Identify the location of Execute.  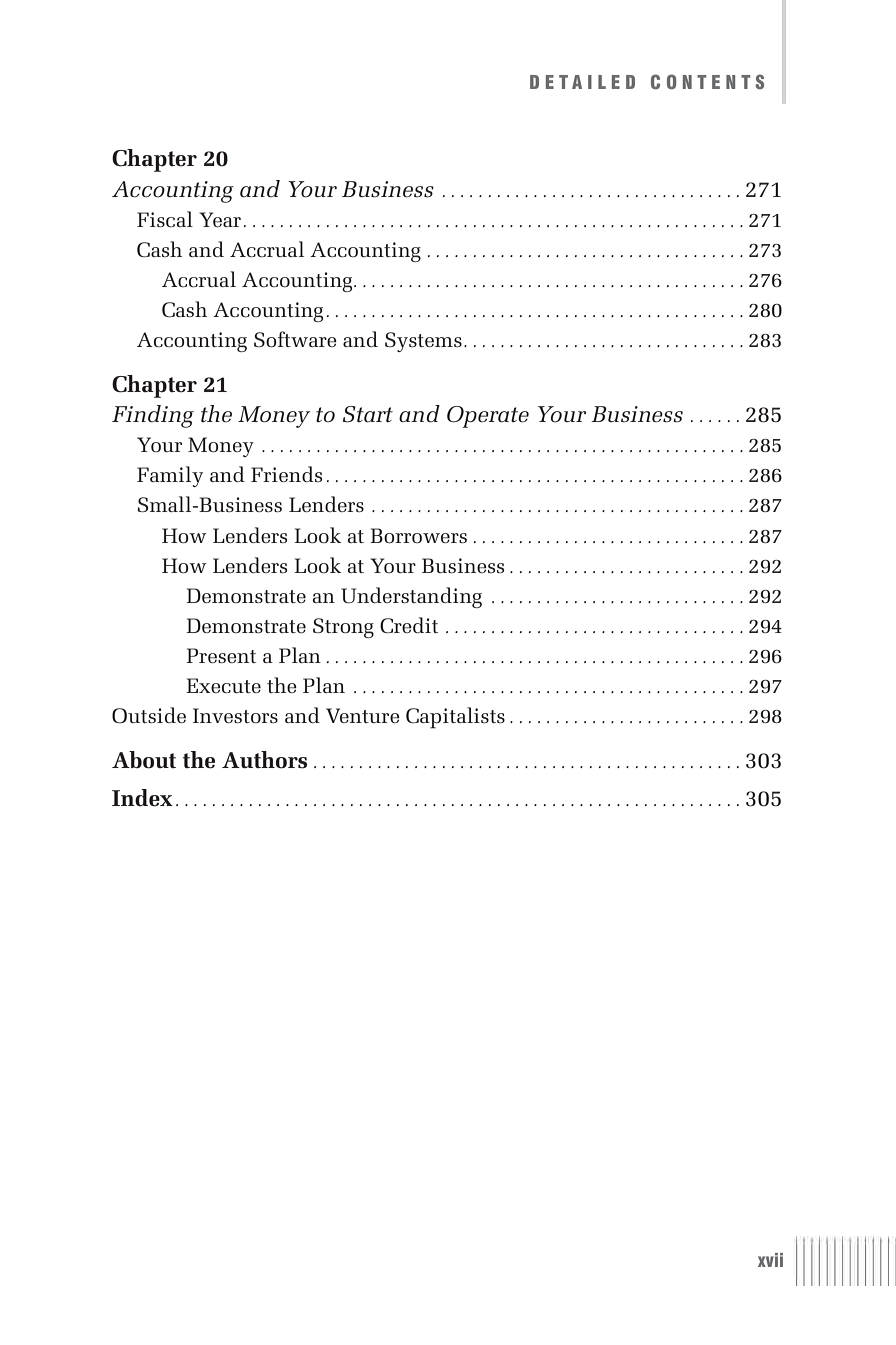
(223, 685).
